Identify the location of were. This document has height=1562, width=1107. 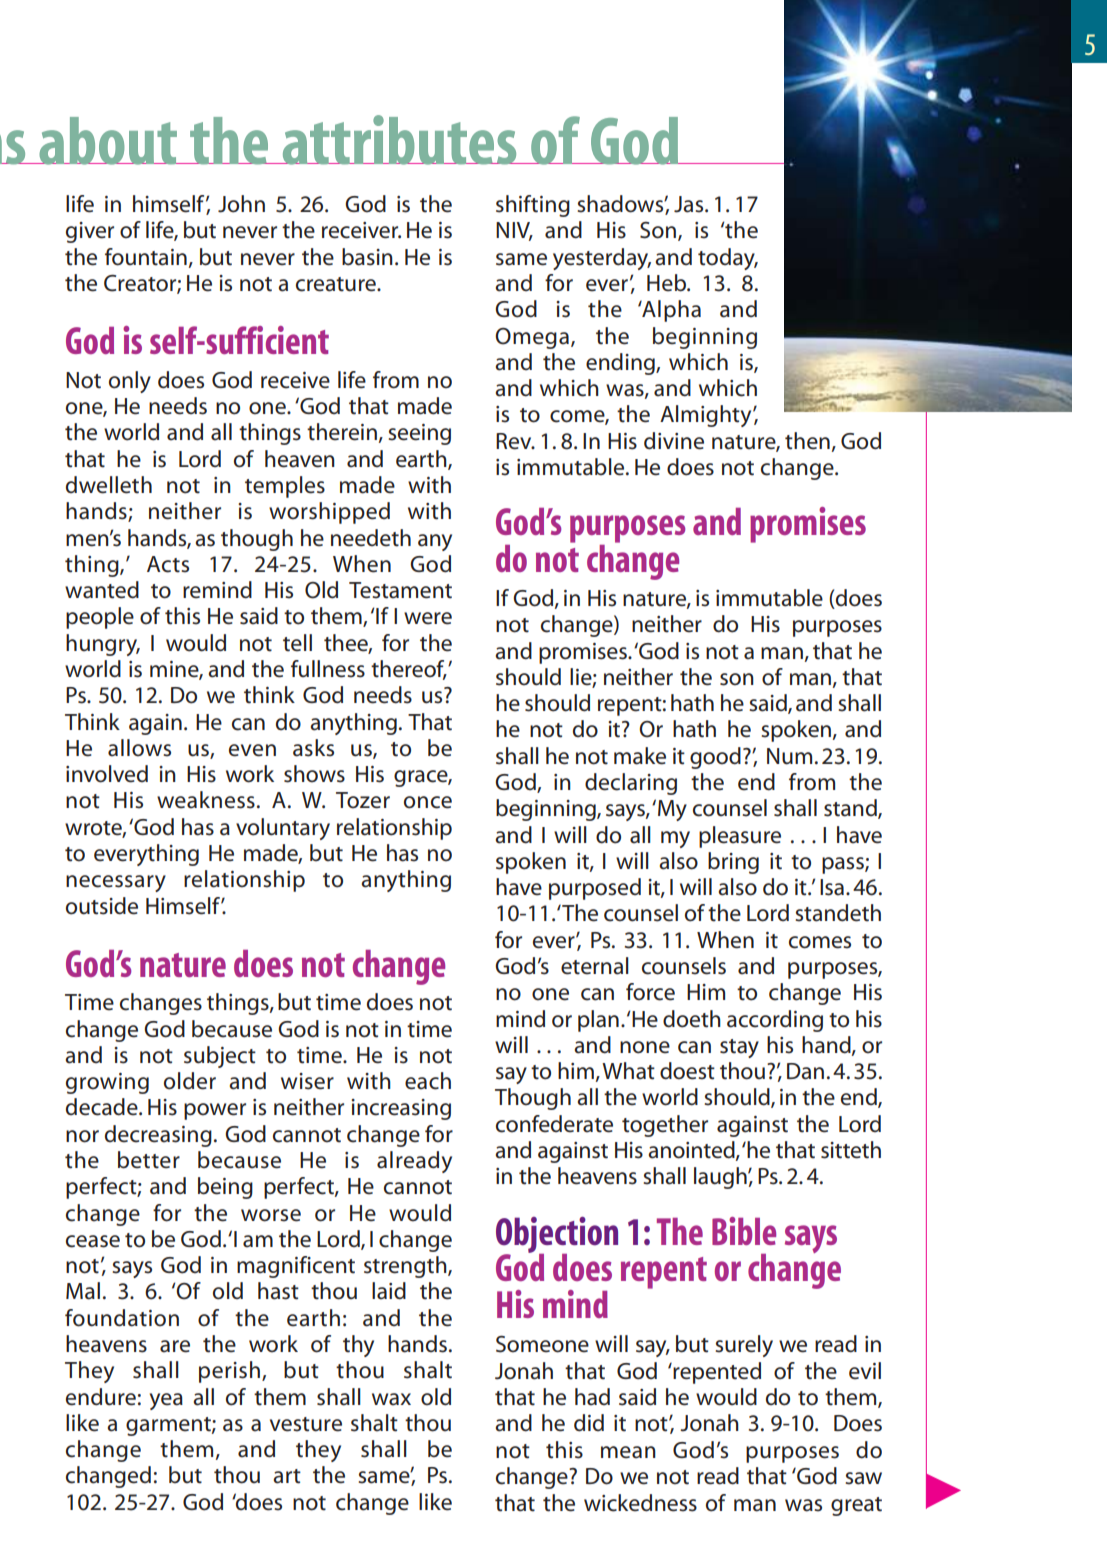
(428, 618).
